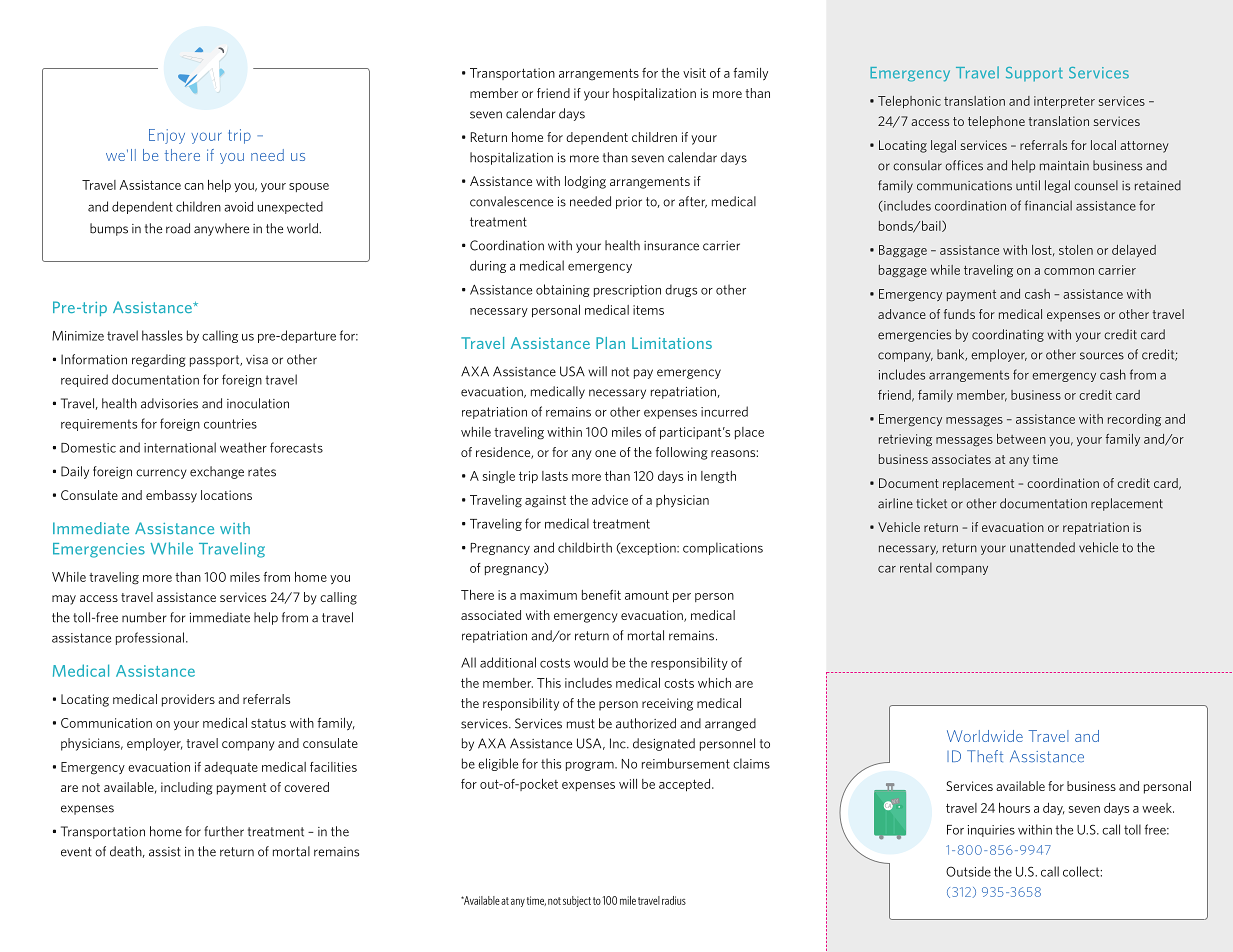 This page has height=952, width=1233. Describe the element at coordinates (216, 361) in the page. I see `passport` at that location.
